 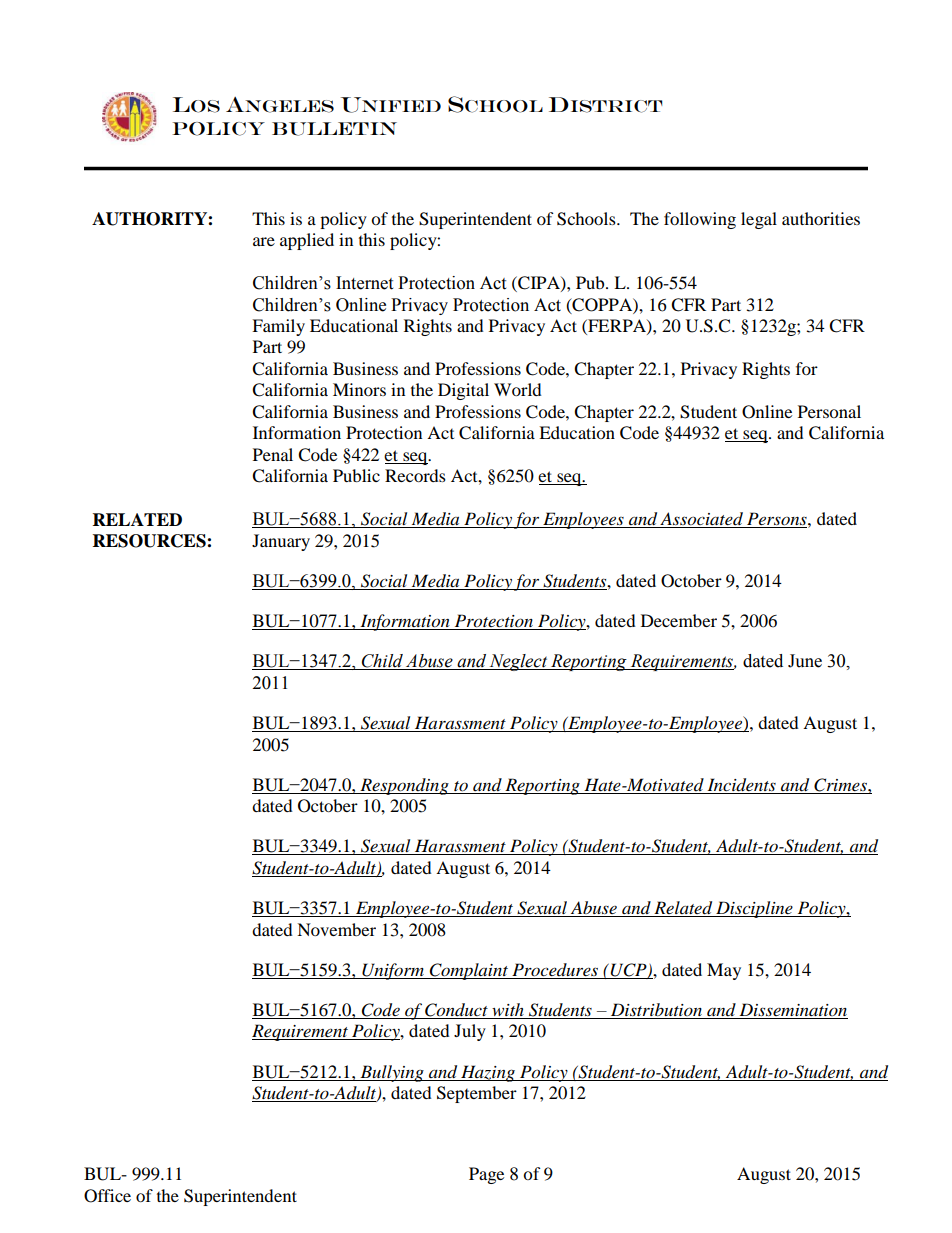 What do you see at coordinates (754, 909) in the image?
I see `Discipline` at bounding box center [754, 909].
